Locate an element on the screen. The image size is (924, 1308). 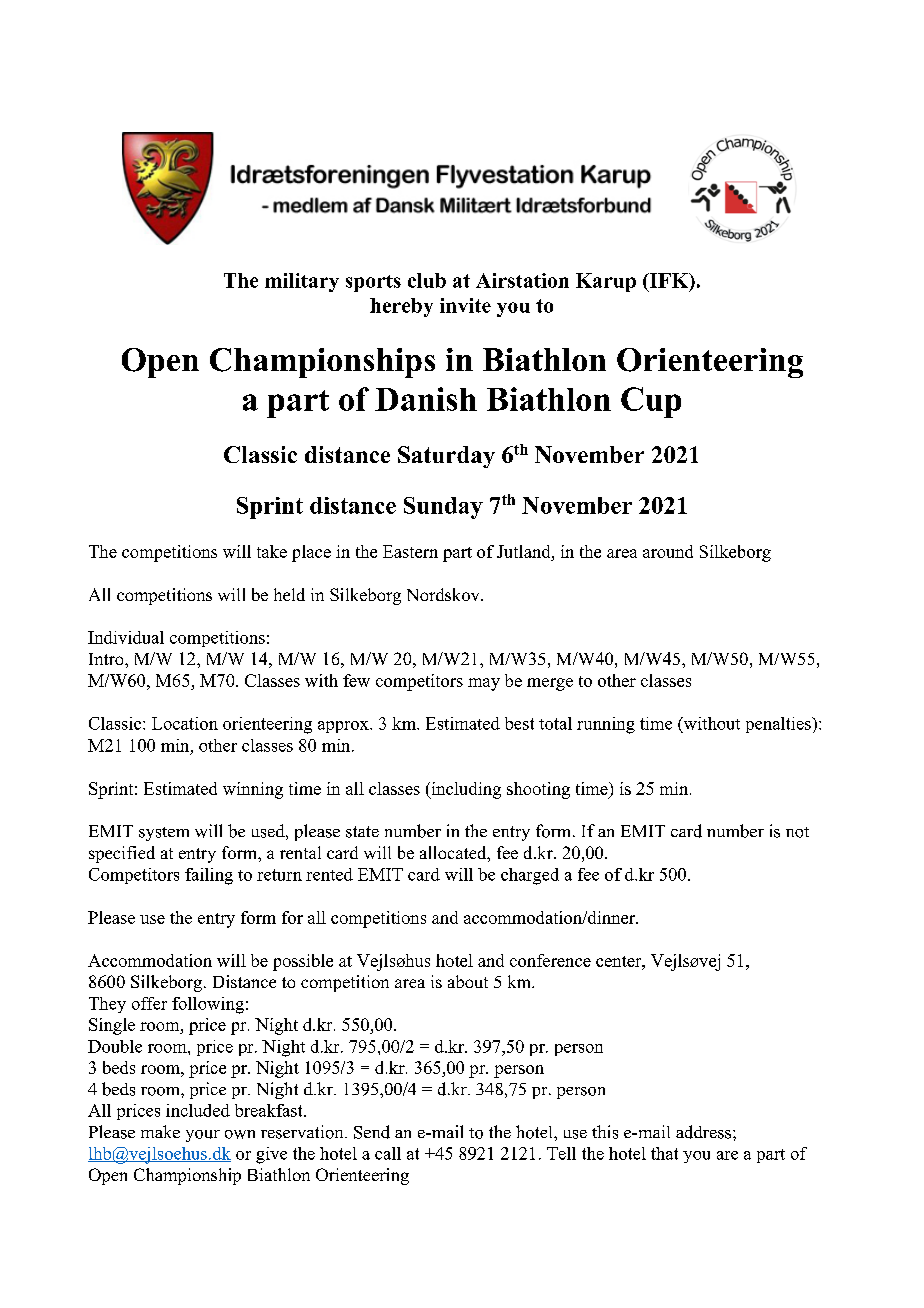
invite is located at coordinates (465, 305).
